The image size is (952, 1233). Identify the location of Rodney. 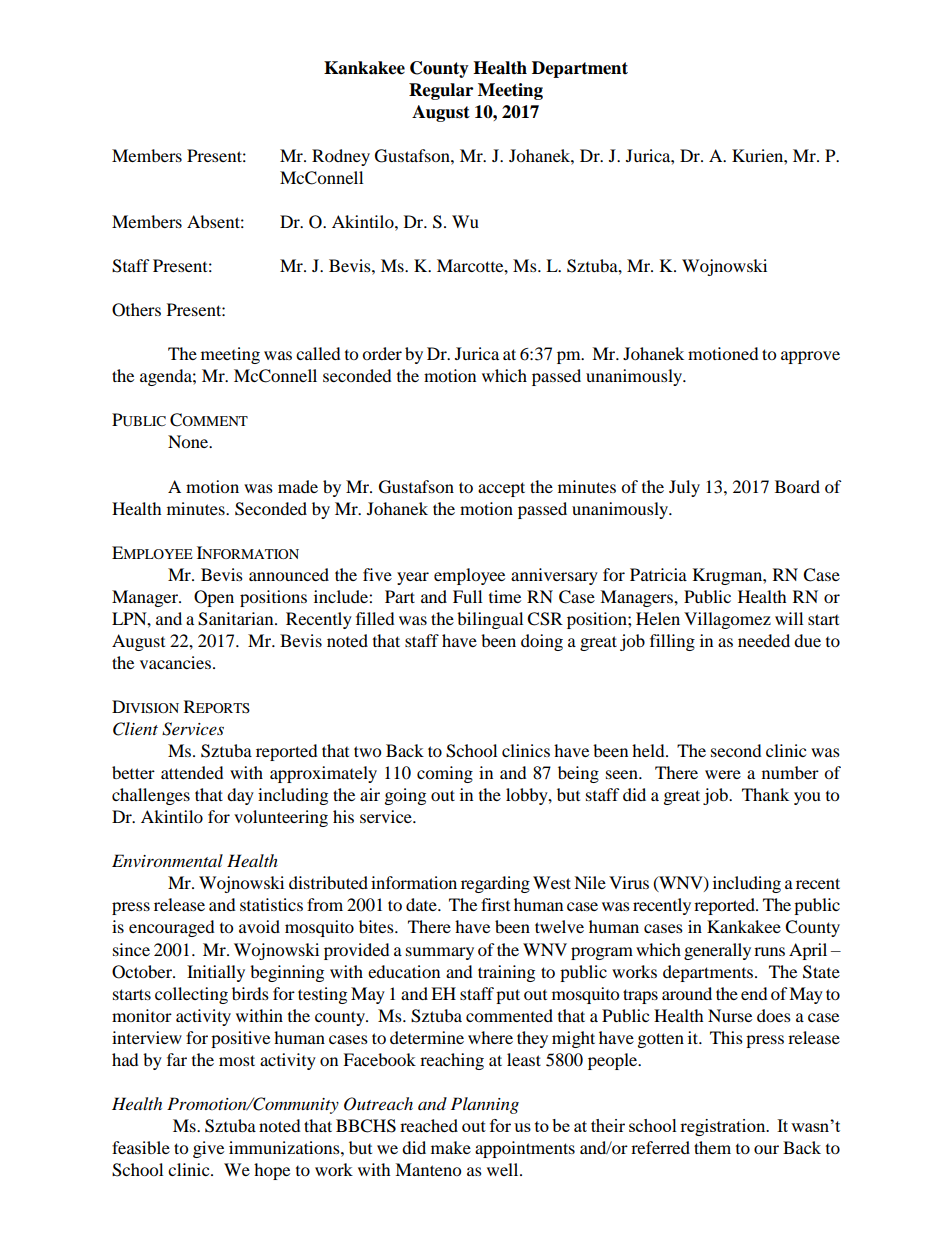
(341, 157).
